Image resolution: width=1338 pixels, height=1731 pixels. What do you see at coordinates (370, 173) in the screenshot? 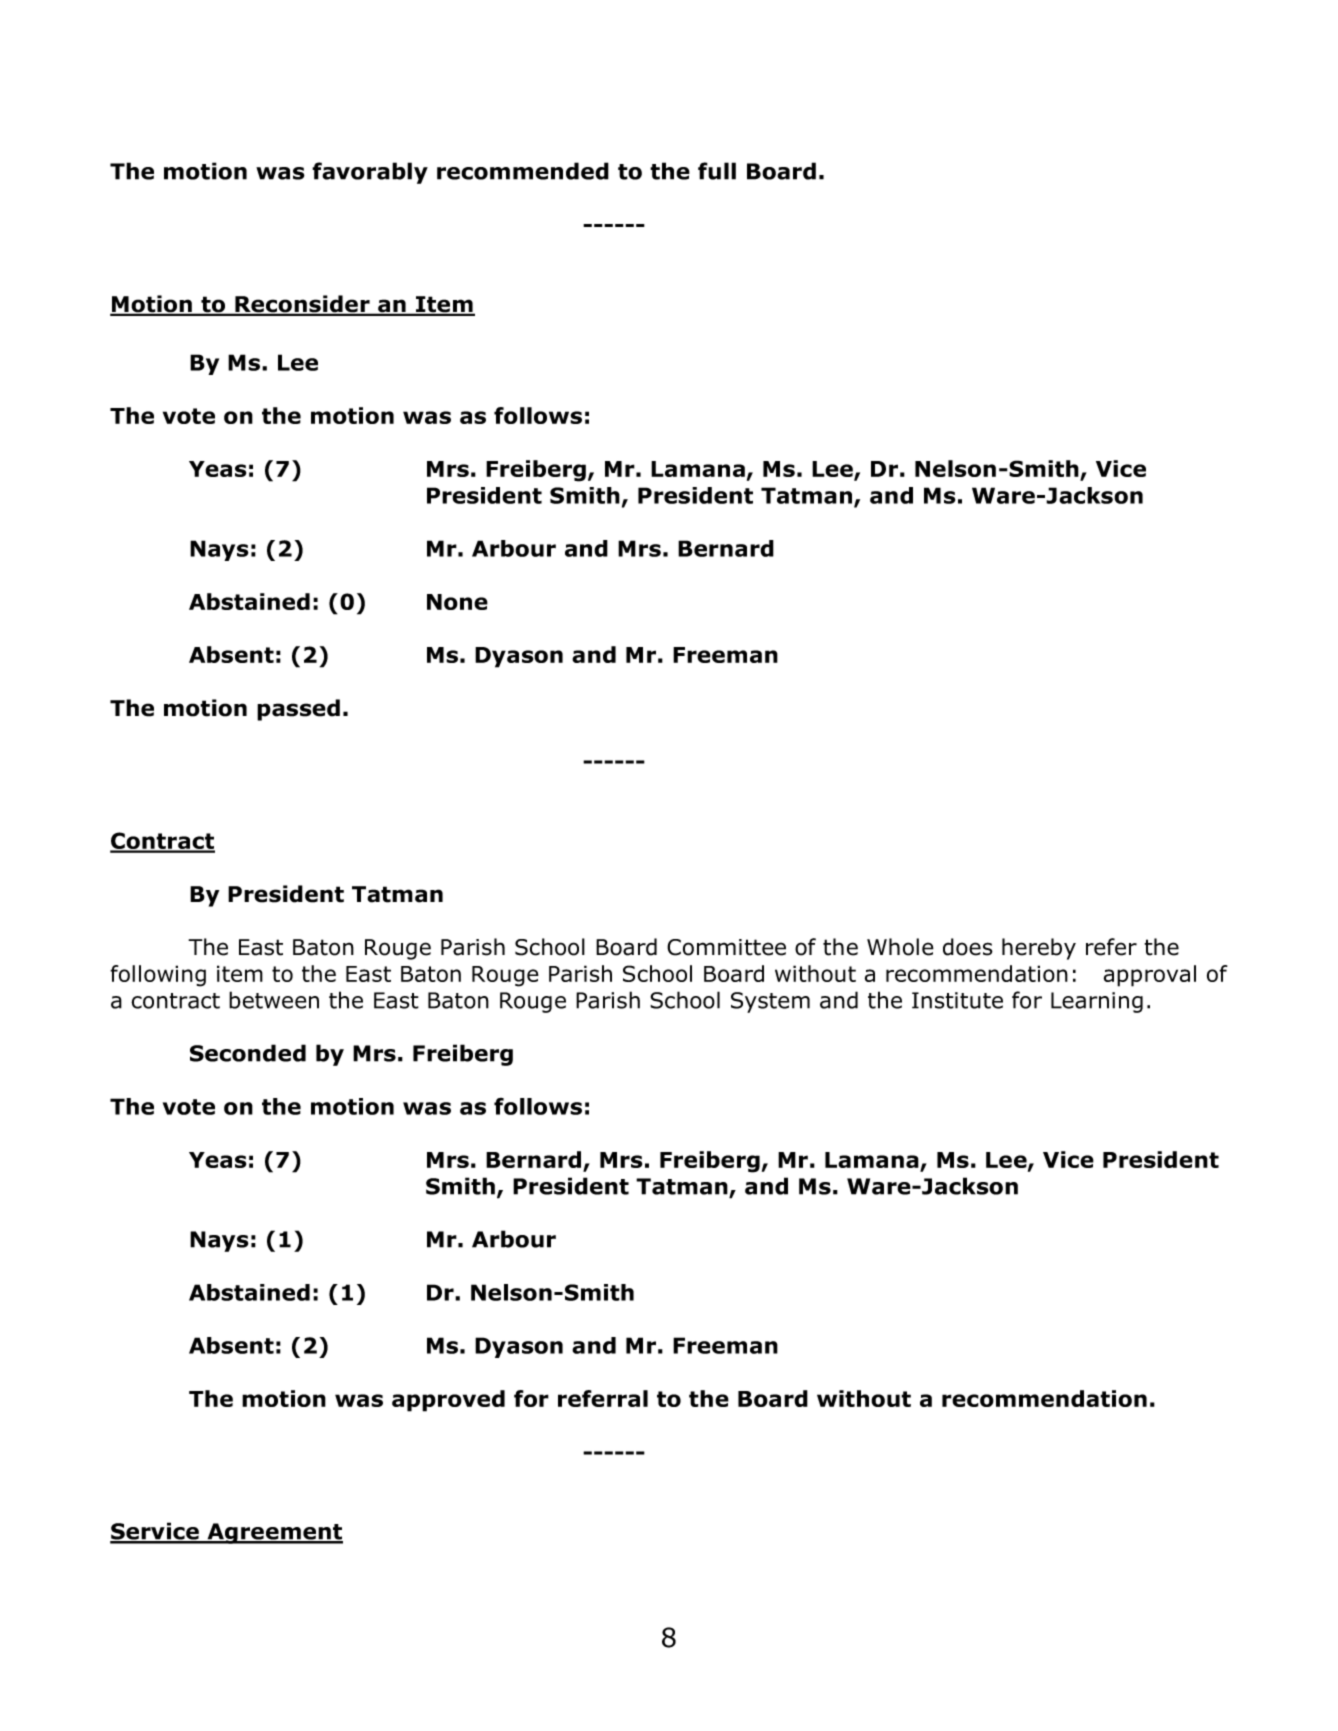
I see `favorably` at bounding box center [370, 173].
